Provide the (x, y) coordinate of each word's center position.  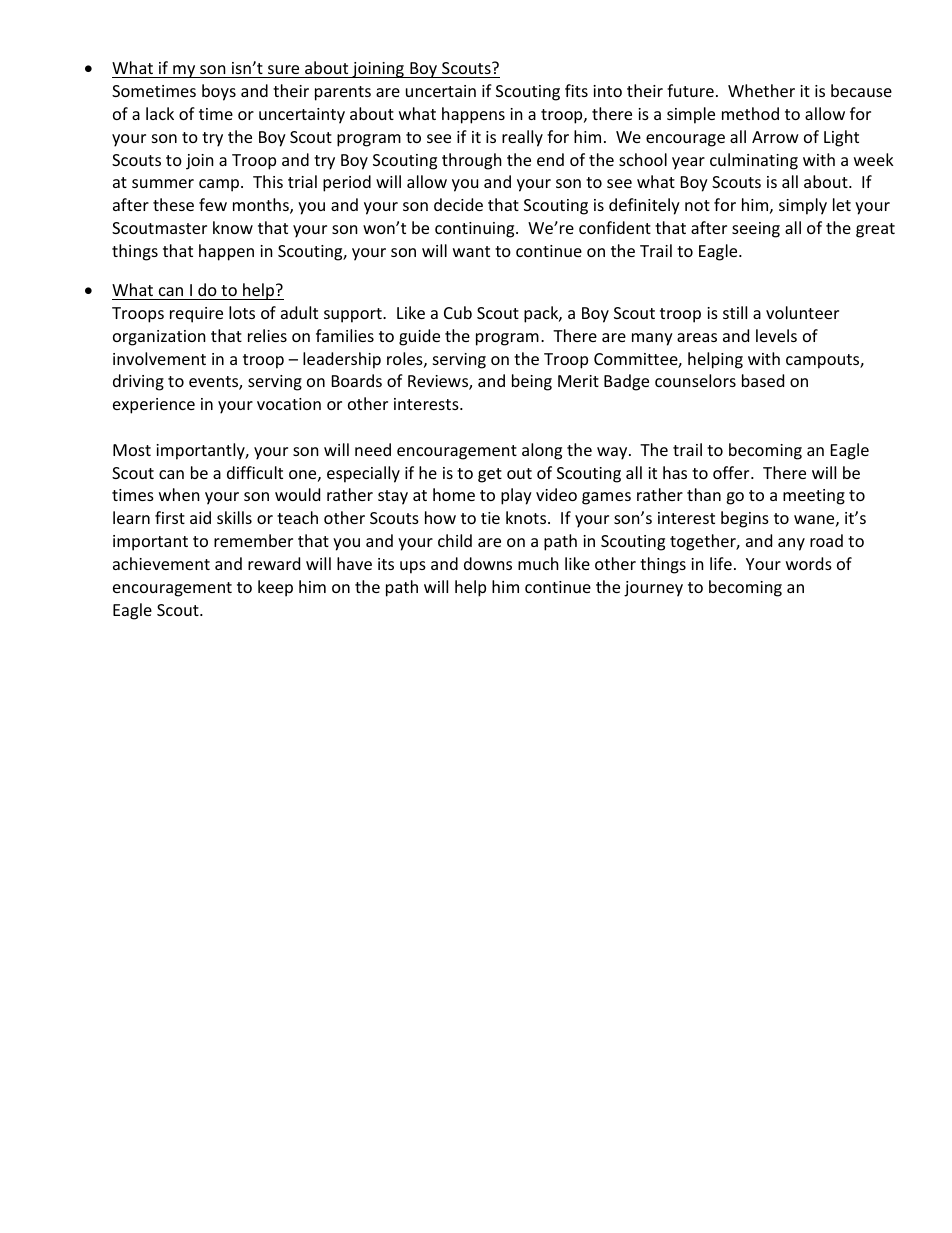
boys (219, 92)
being (532, 382)
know (233, 227)
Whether (761, 90)
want (471, 251)
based (763, 380)
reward (274, 563)
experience (154, 406)
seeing (756, 230)
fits (576, 90)
